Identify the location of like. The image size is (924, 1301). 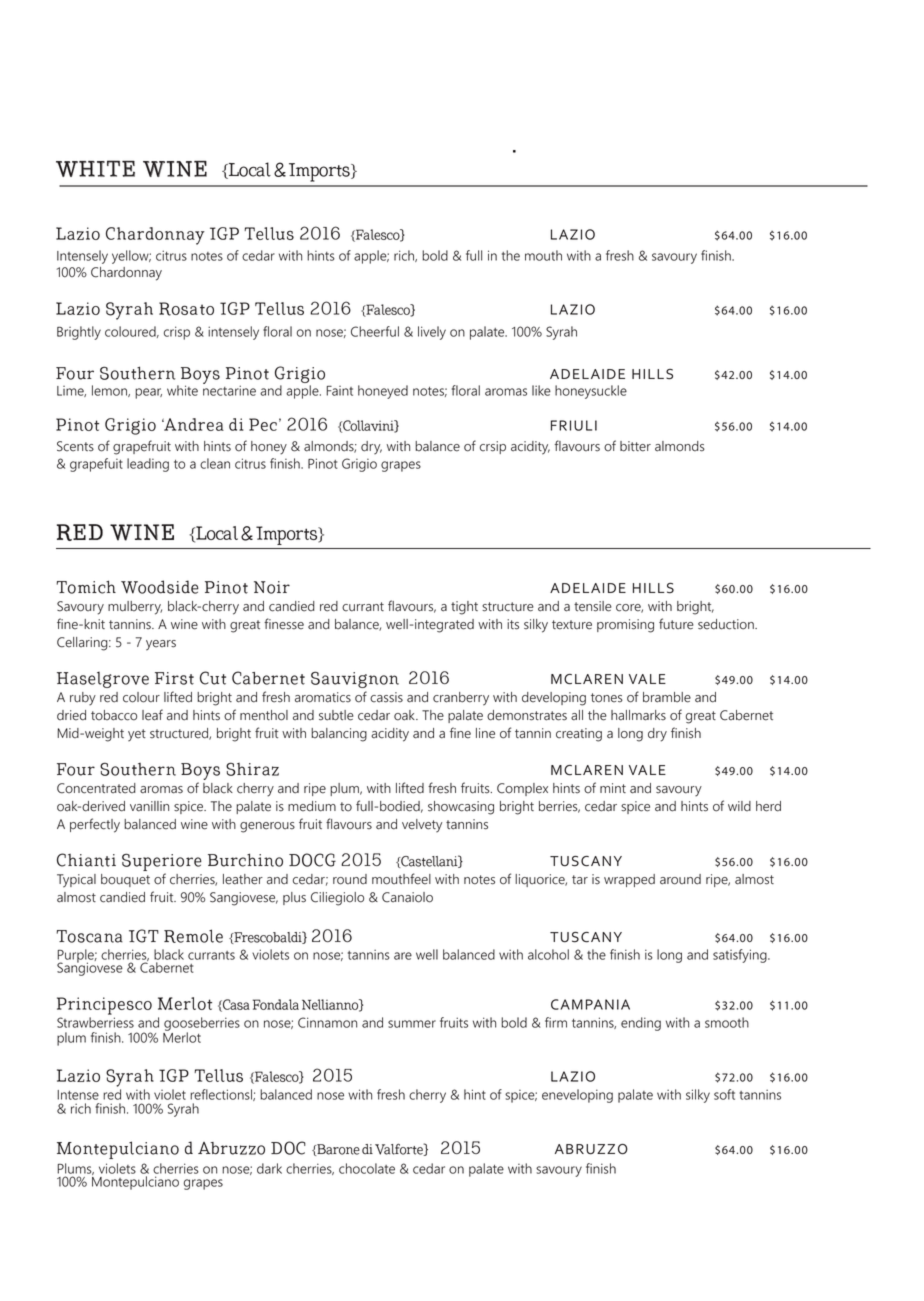
(541, 390).
